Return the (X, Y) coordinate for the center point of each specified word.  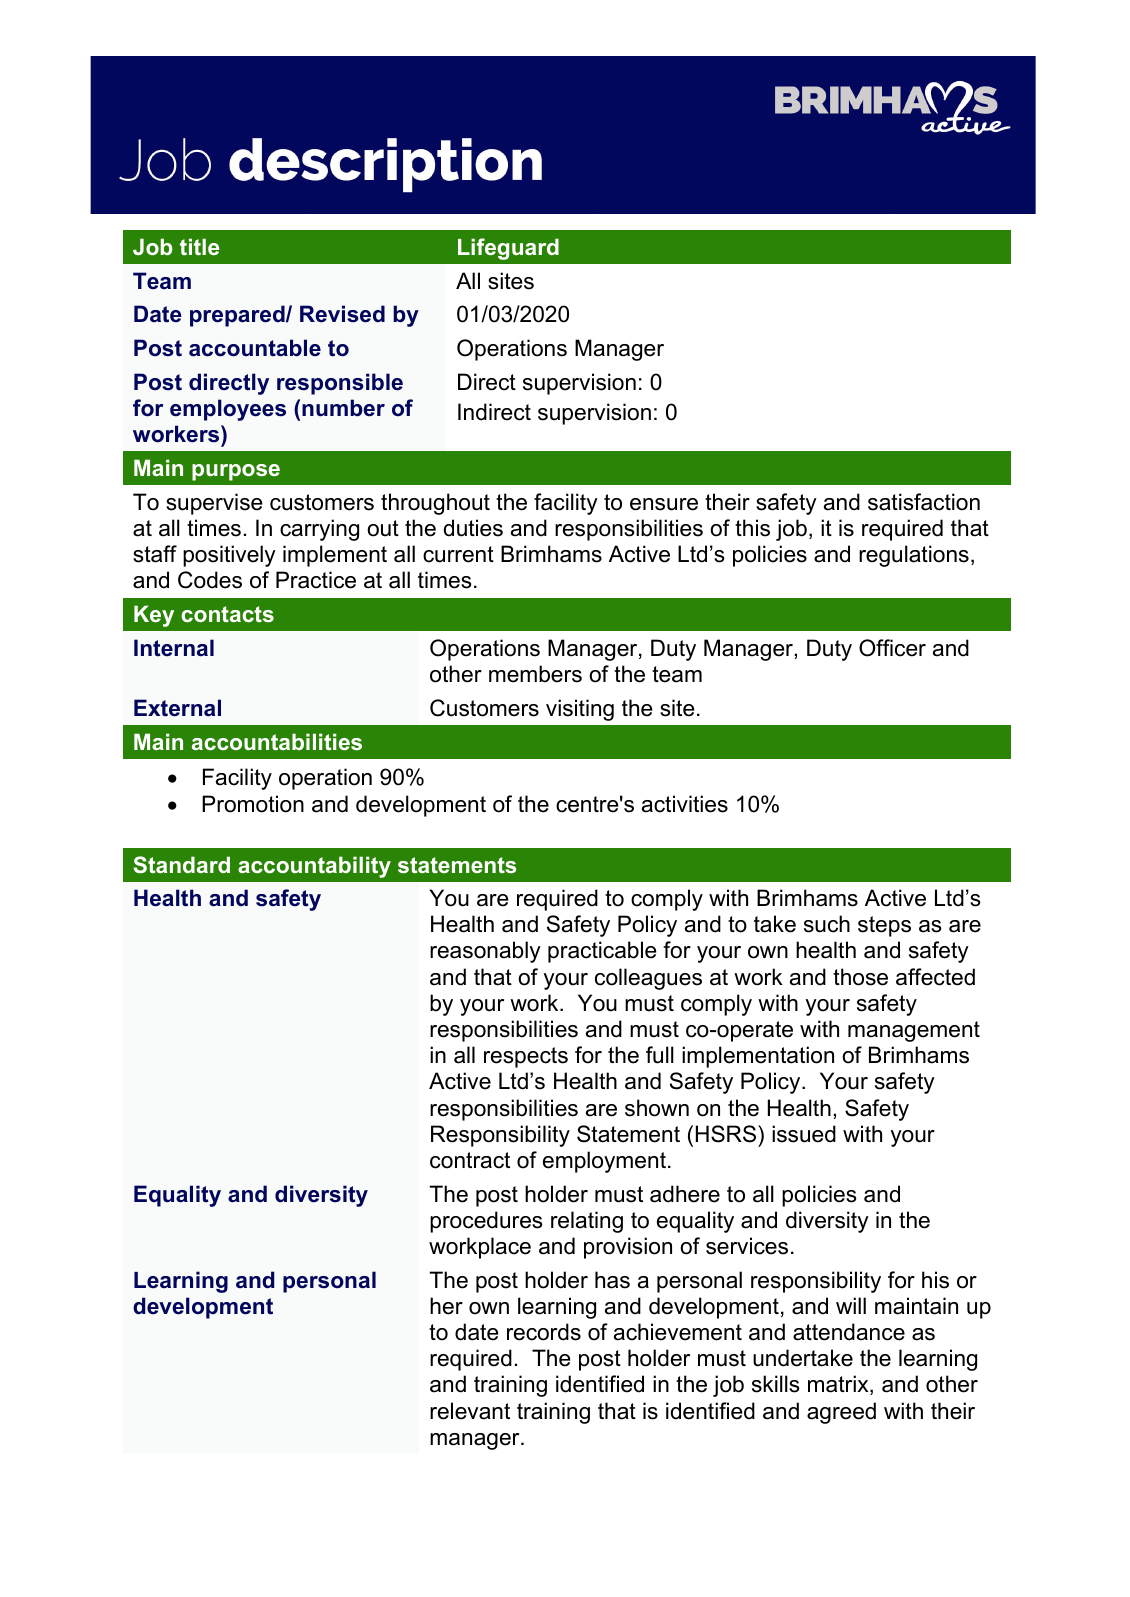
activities (685, 804)
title (199, 246)
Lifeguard (508, 249)
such (827, 924)
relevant (470, 1411)
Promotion (253, 804)
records (544, 1332)
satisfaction (924, 502)
